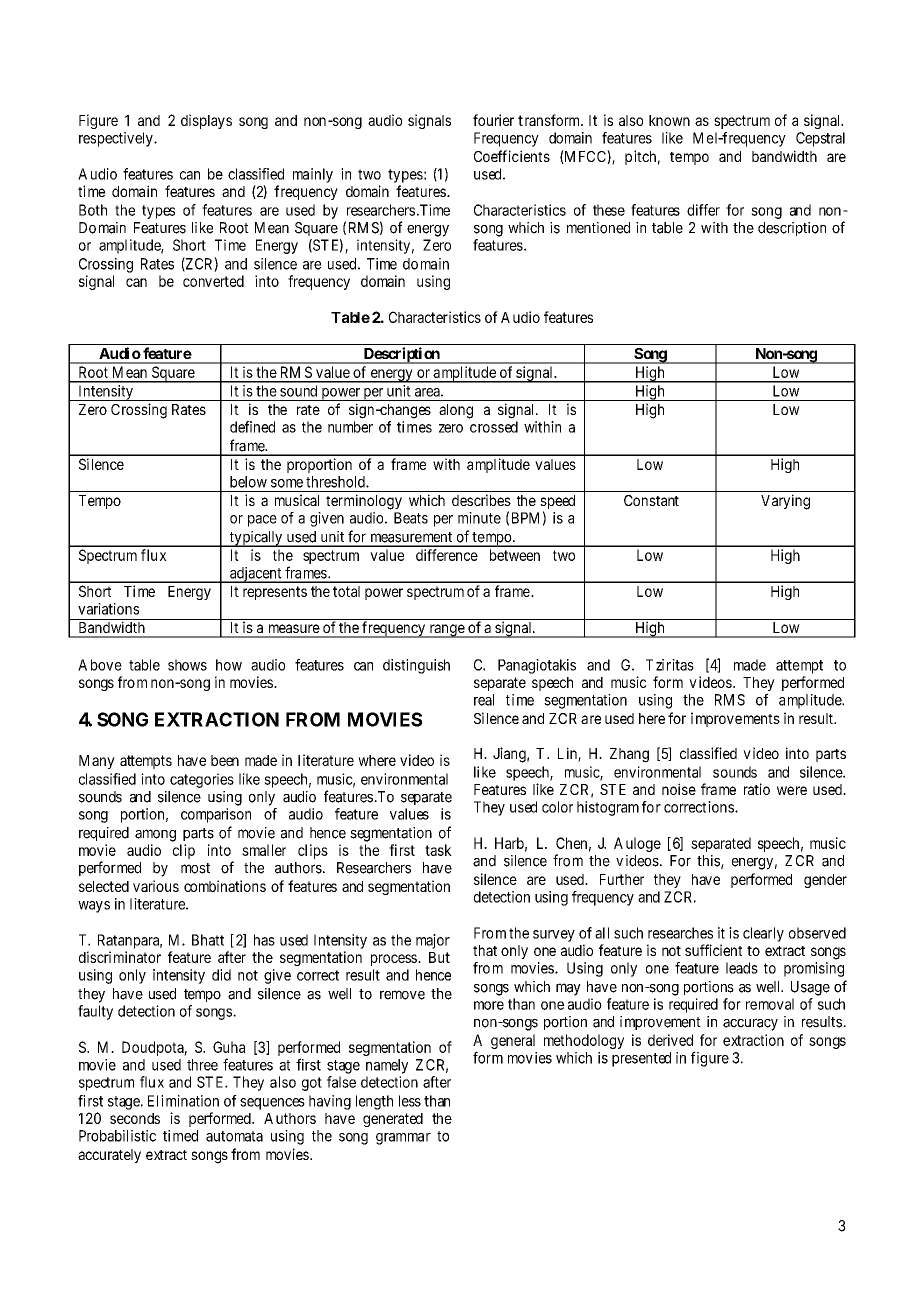 Image resolution: width=924 pixels, height=1308 pixels. What do you see at coordinates (757, 789) in the image?
I see `ratio` at bounding box center [757, 789].
